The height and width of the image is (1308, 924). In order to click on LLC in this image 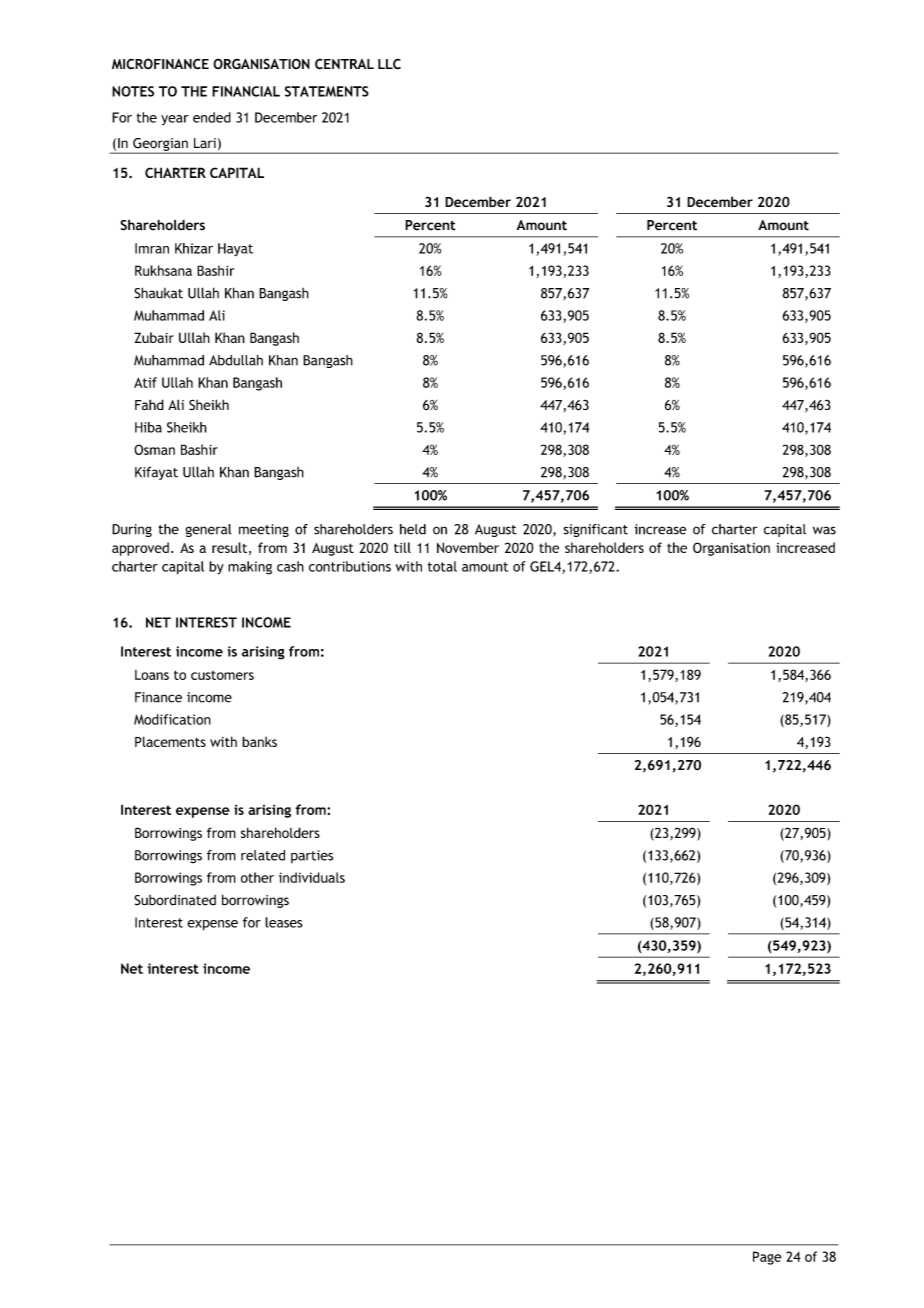, I will do `click(389, 64)`.
